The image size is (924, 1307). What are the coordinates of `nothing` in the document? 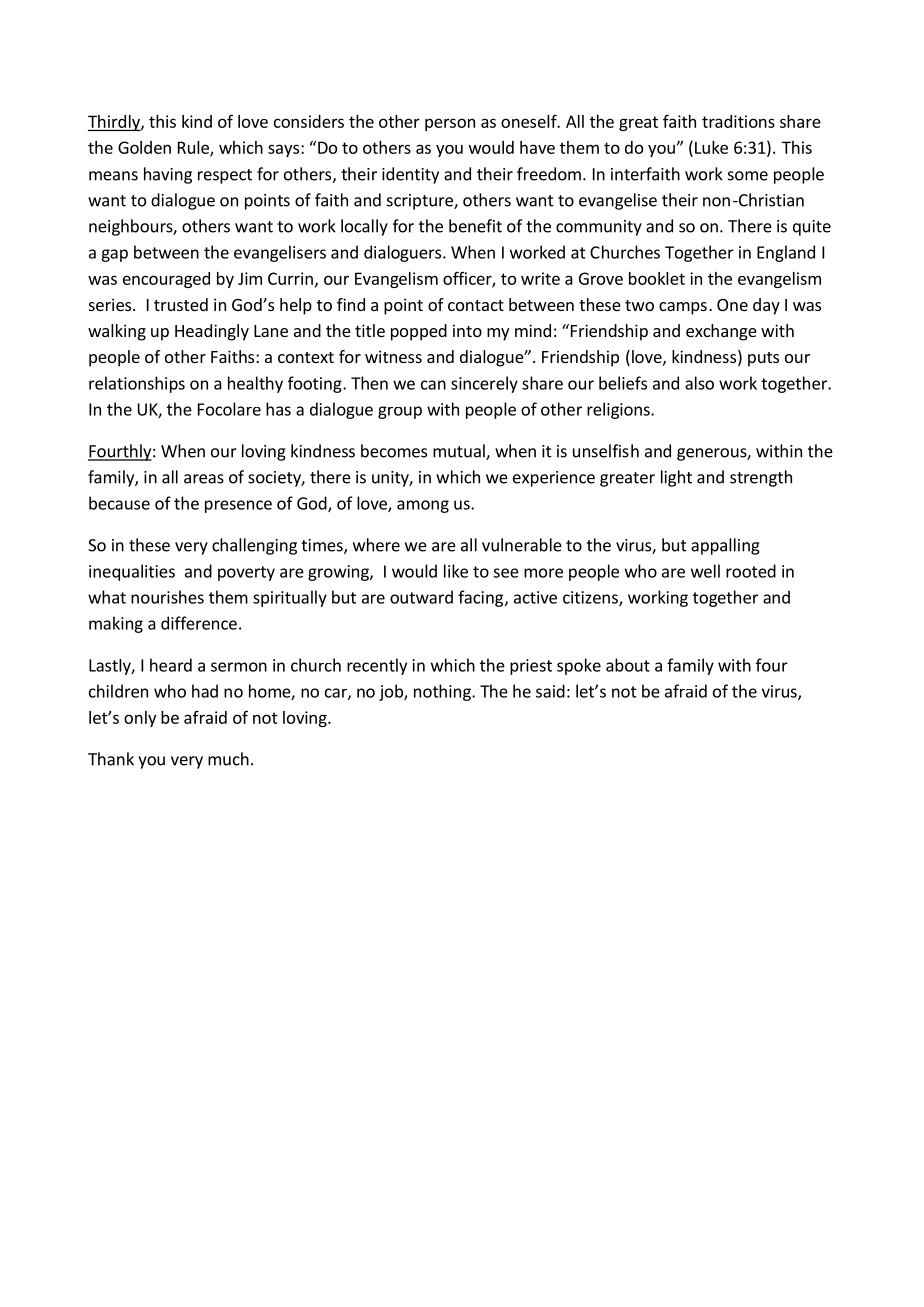 It's located at (443, 692).
